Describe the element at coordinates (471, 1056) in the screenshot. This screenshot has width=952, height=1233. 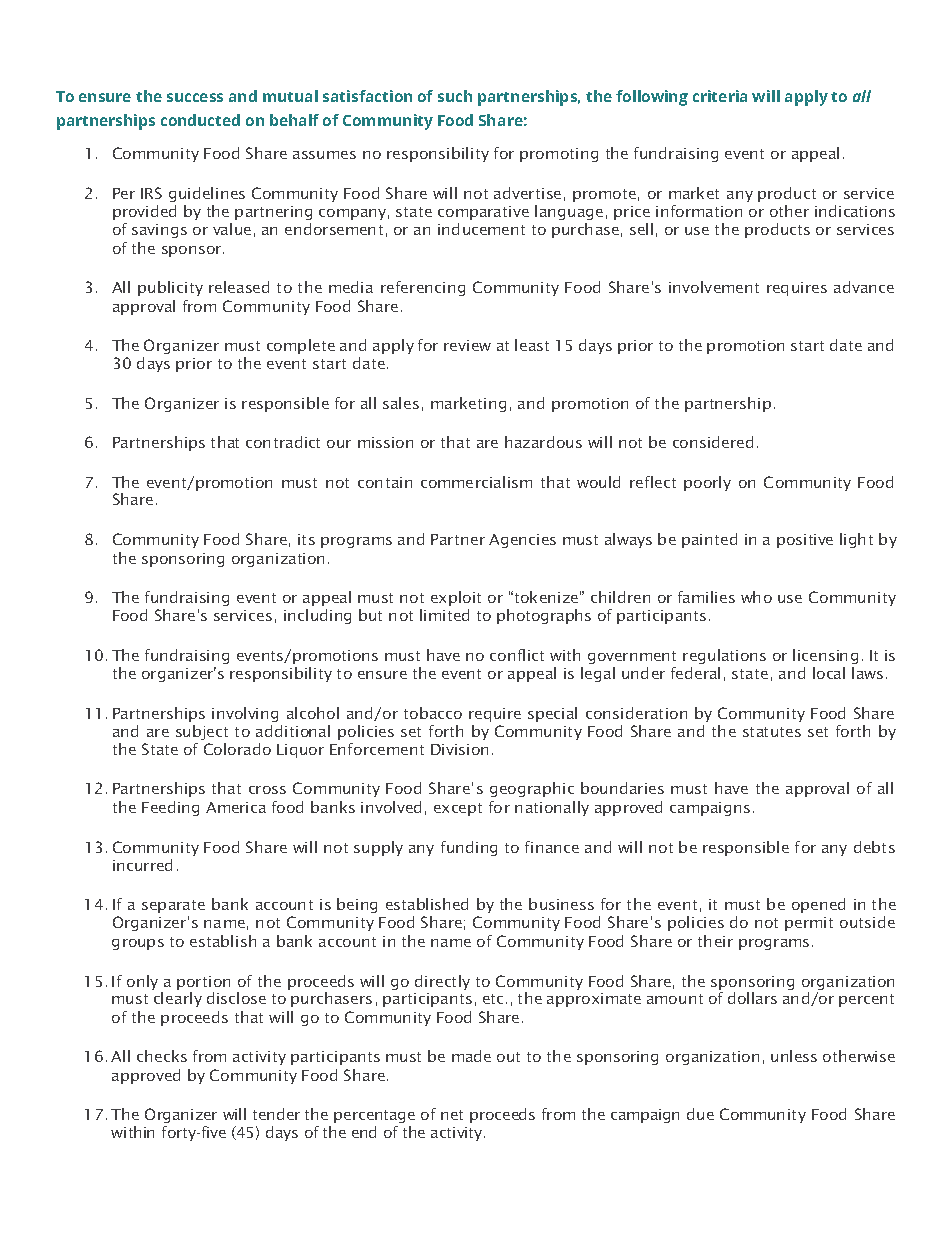
I see `made` at that location.
